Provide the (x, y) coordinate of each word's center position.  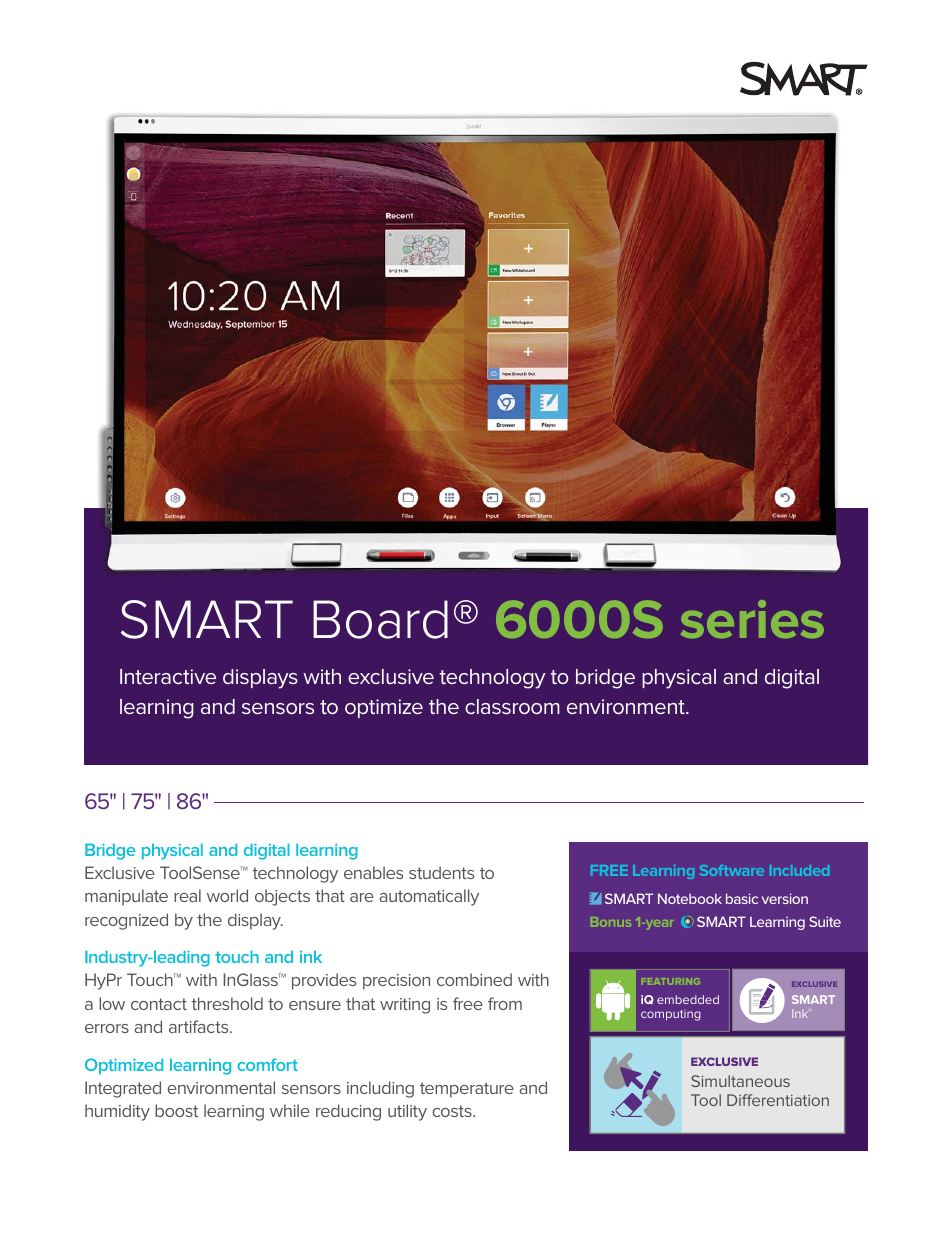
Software (732, 870)
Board (380, 619)
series (752, 619)
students (441, 872)
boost (176, 1110)
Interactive (168, 676)
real (187, 895)
